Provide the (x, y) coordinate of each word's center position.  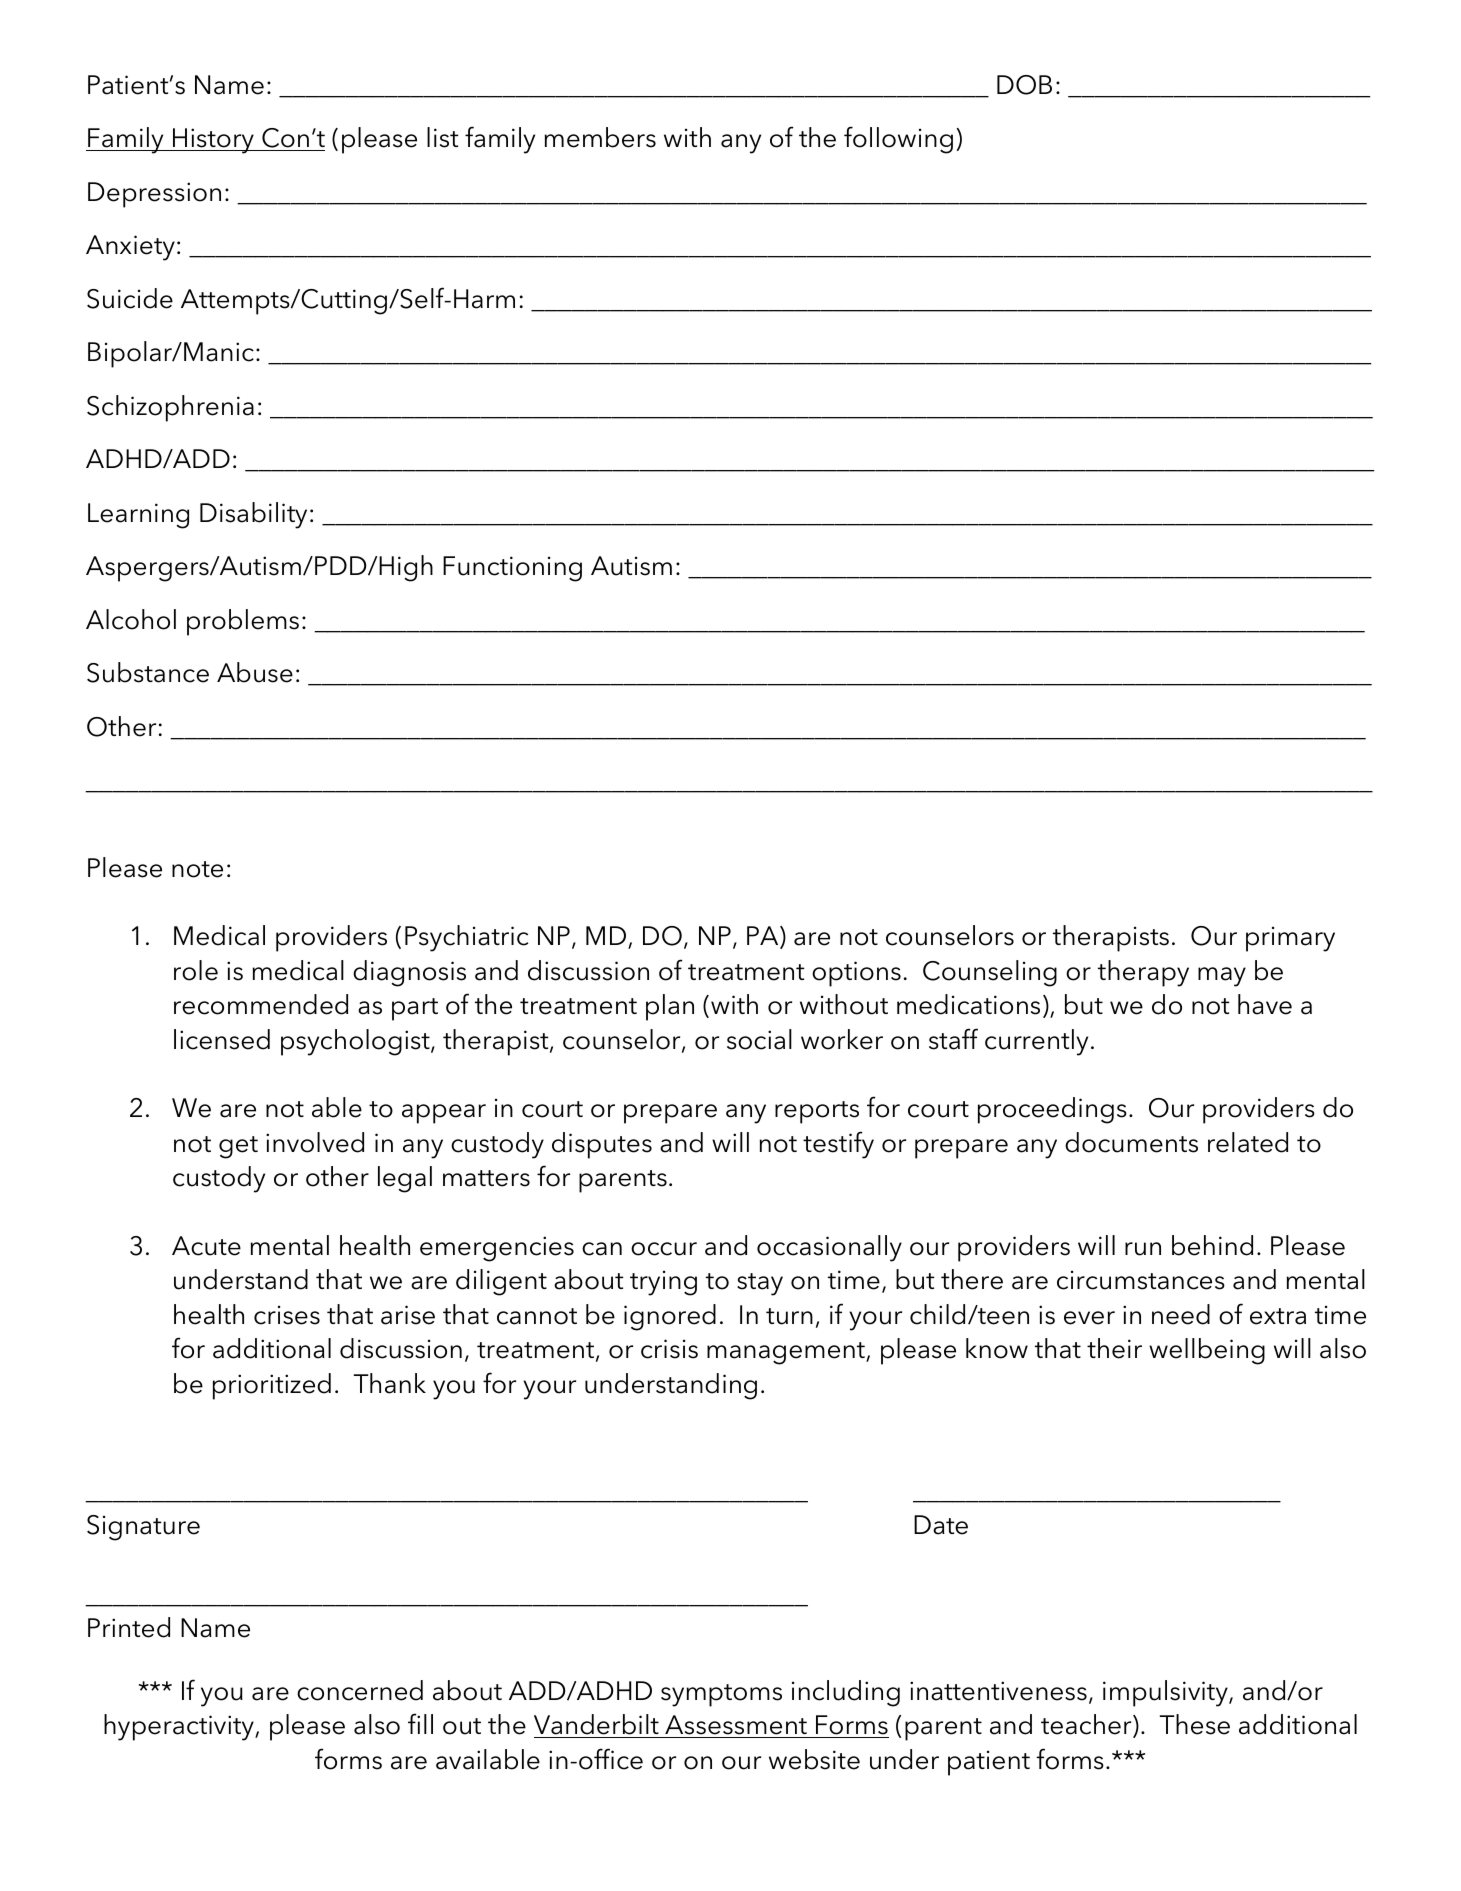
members (600, 137)
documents (1131, 1142)
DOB (1024, 85)
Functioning (512, 569)
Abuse (255, 672)
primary (1290, 939)
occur (664, 1249)
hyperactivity (180, 1727)
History (213, 141)
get (238, 1147)
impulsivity (1166, 1693)
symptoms (721, 1695)
